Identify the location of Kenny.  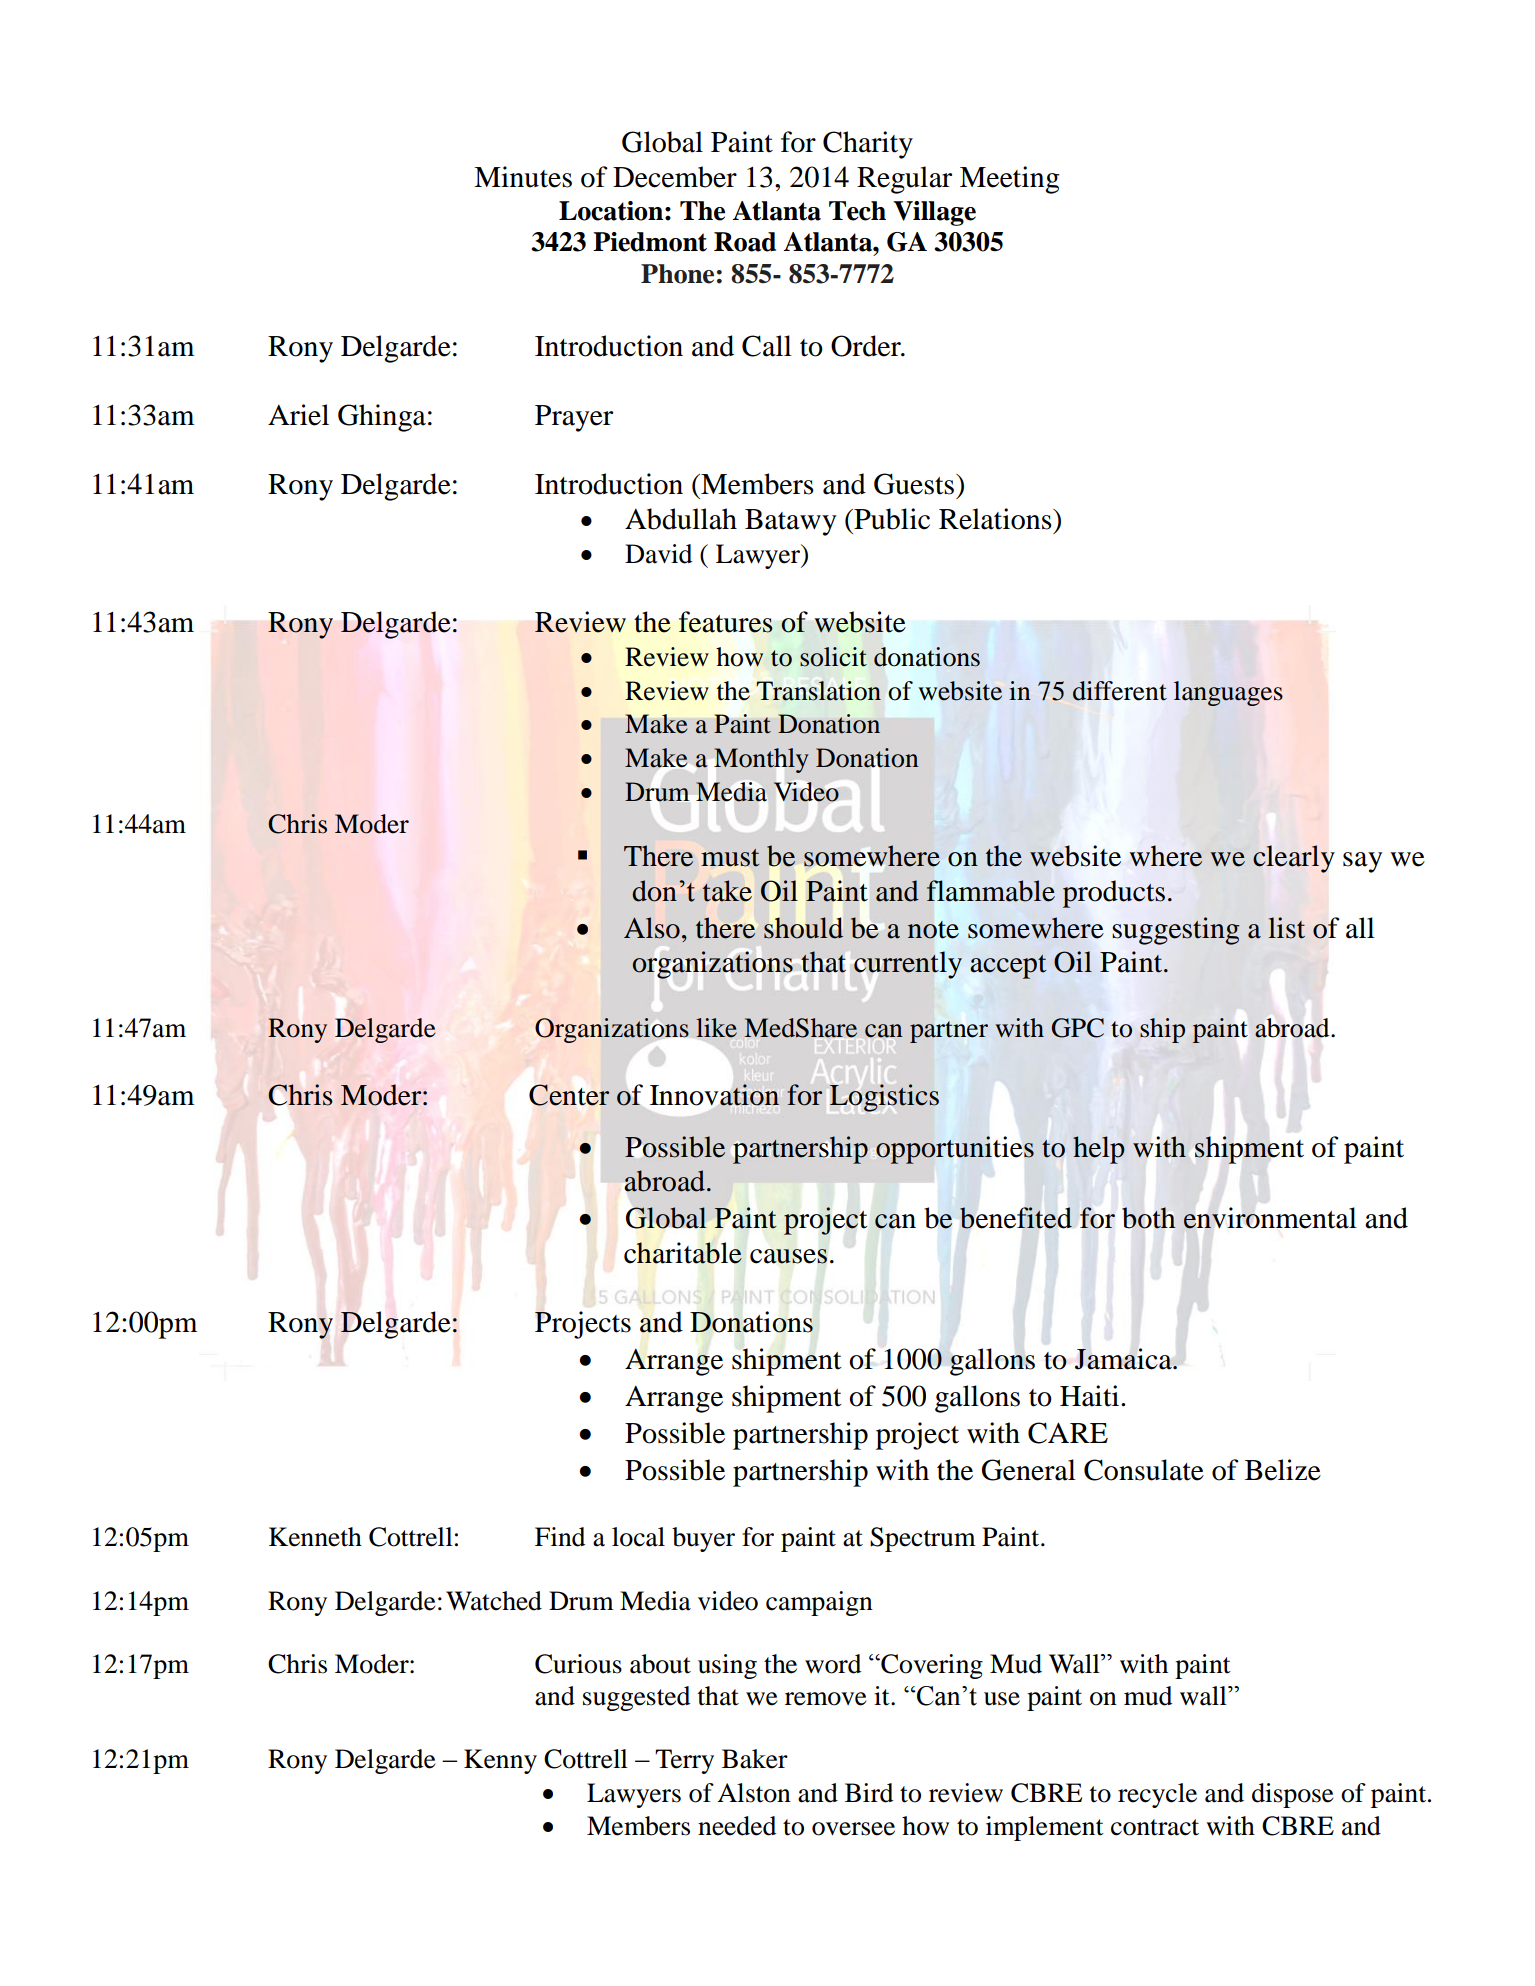
(500, 1761).
